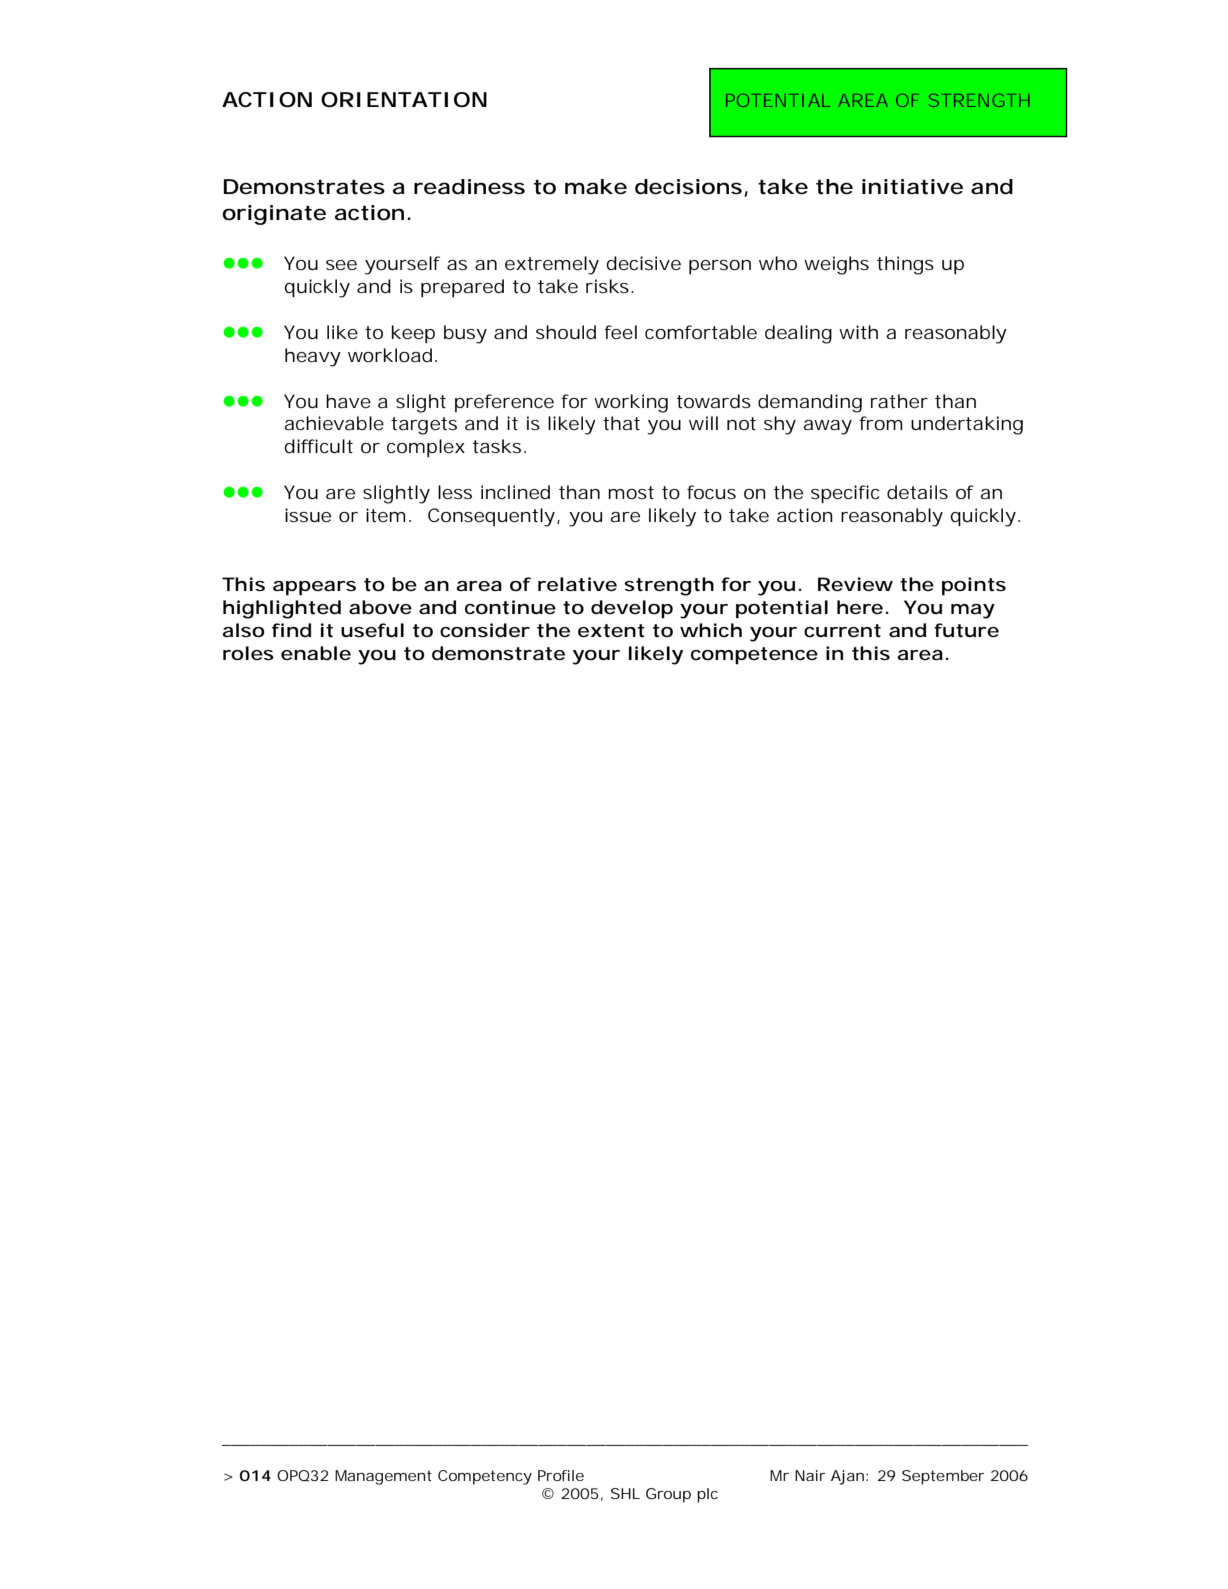 This screenshot has height=1589, width=1228. Describe the element at coordinates (485, 1477) in the screenshot. I see `Competency` at that location.
